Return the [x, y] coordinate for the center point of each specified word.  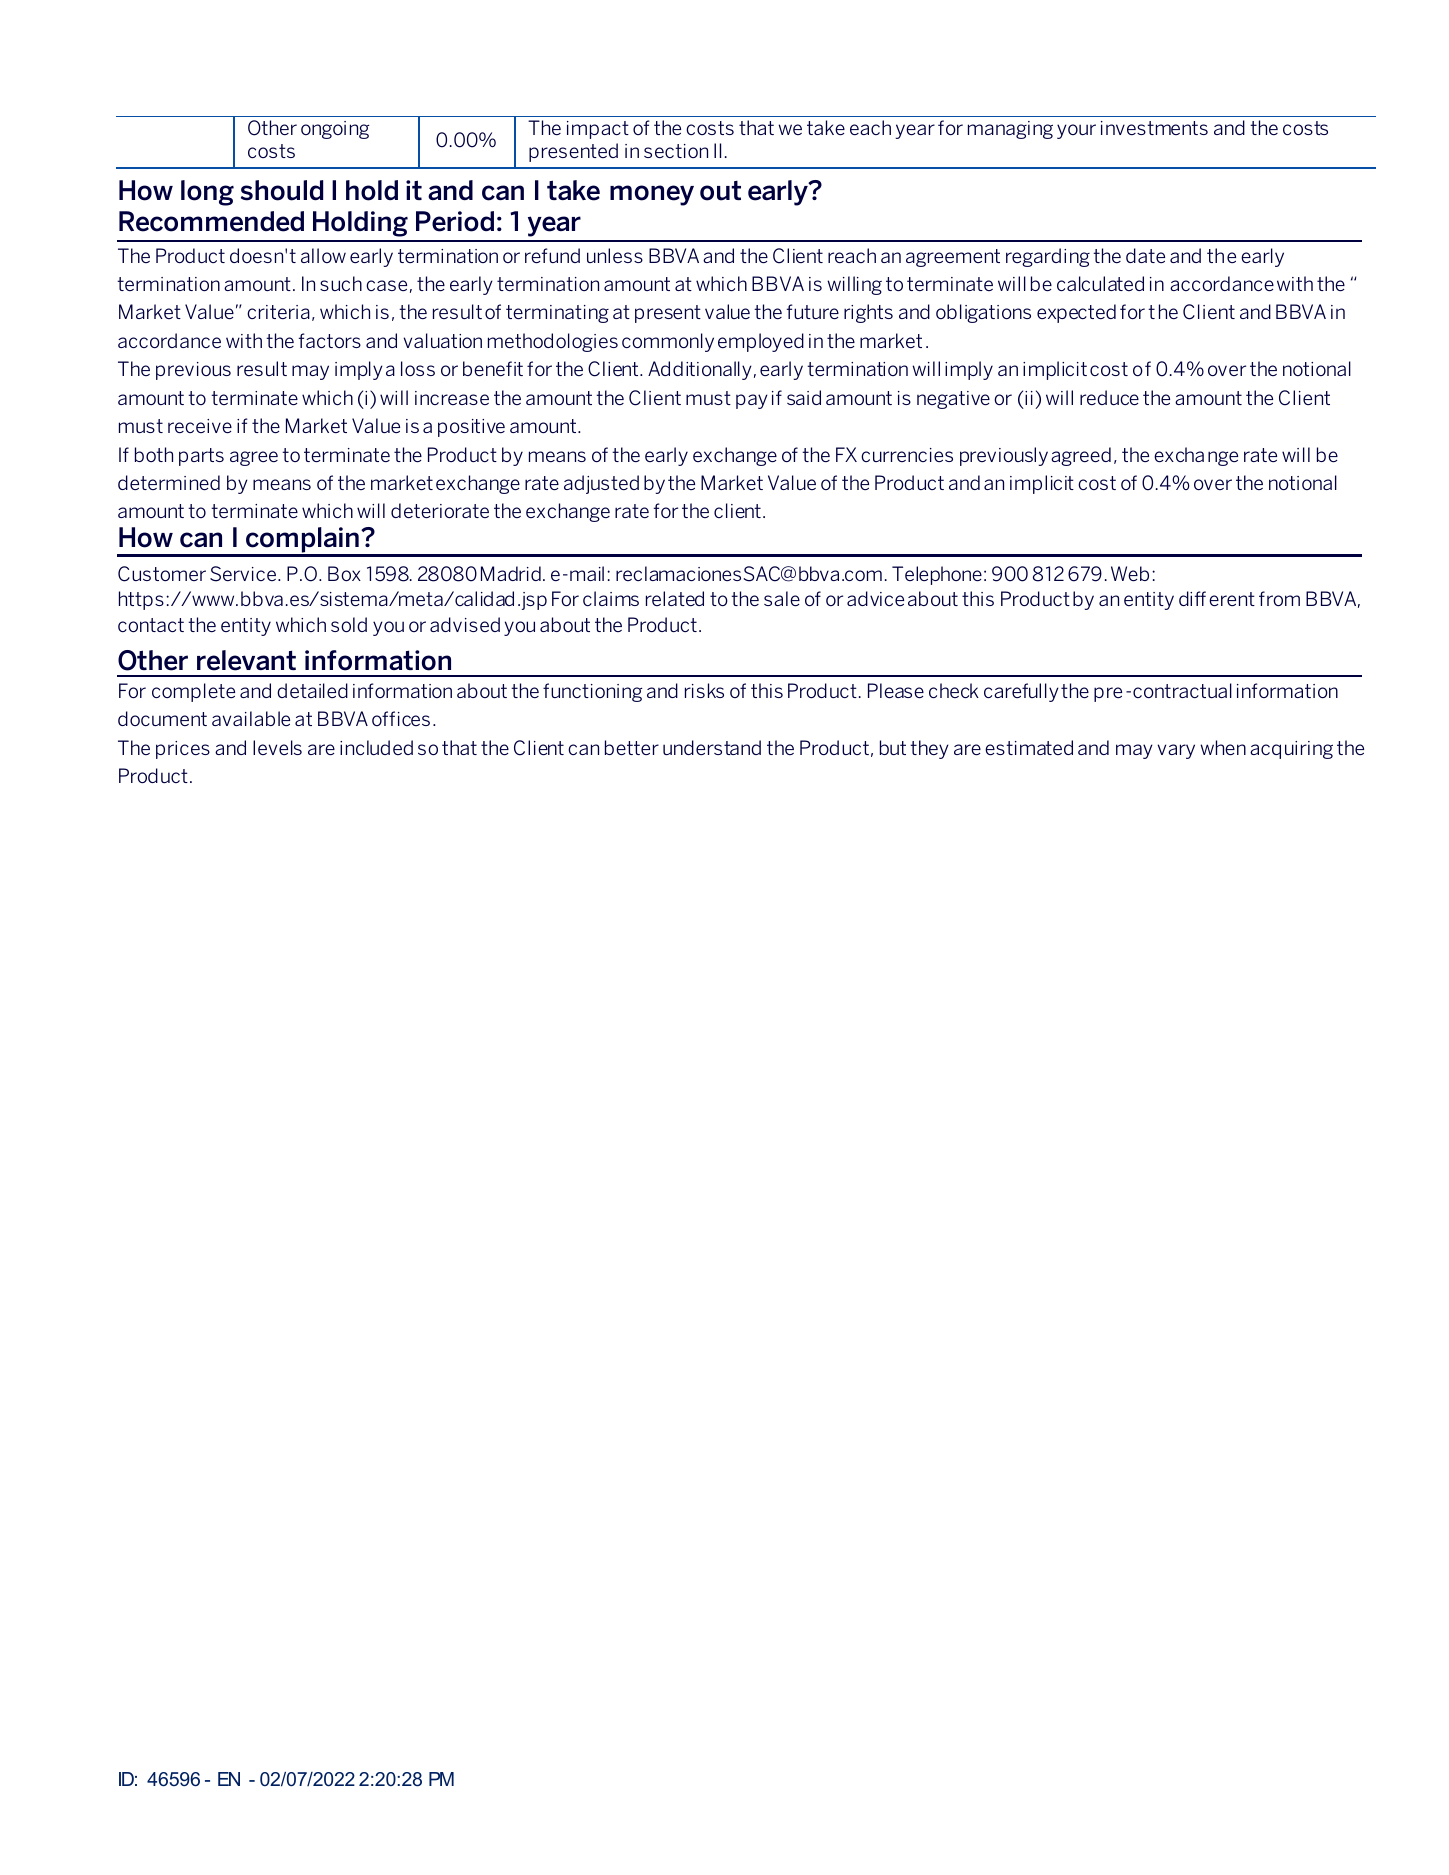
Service [243, 574]
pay [752, 401]
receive [200, 426]
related [675, 598]
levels [277, 747]
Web [1130, 573]
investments [1154, 128]
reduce [1109, 397]
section [676, 151]
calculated [1100, 283]
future [813, 311]
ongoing [335, 130]
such [341, 283]
